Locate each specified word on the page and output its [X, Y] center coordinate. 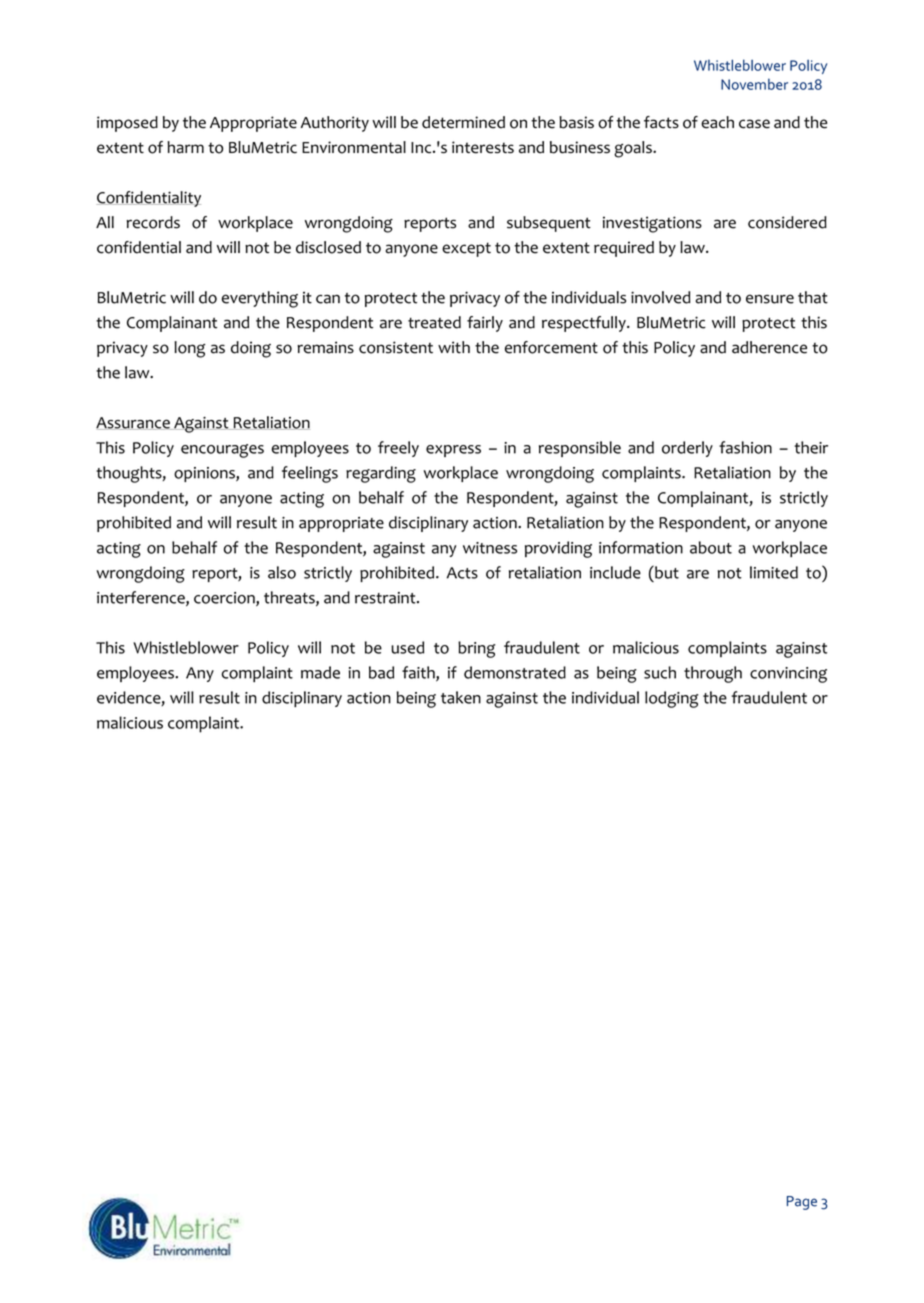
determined [463, 122]
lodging [671, 699]
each [717, 122]
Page [802, 1203]
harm [186, 147]
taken [461, 697]
